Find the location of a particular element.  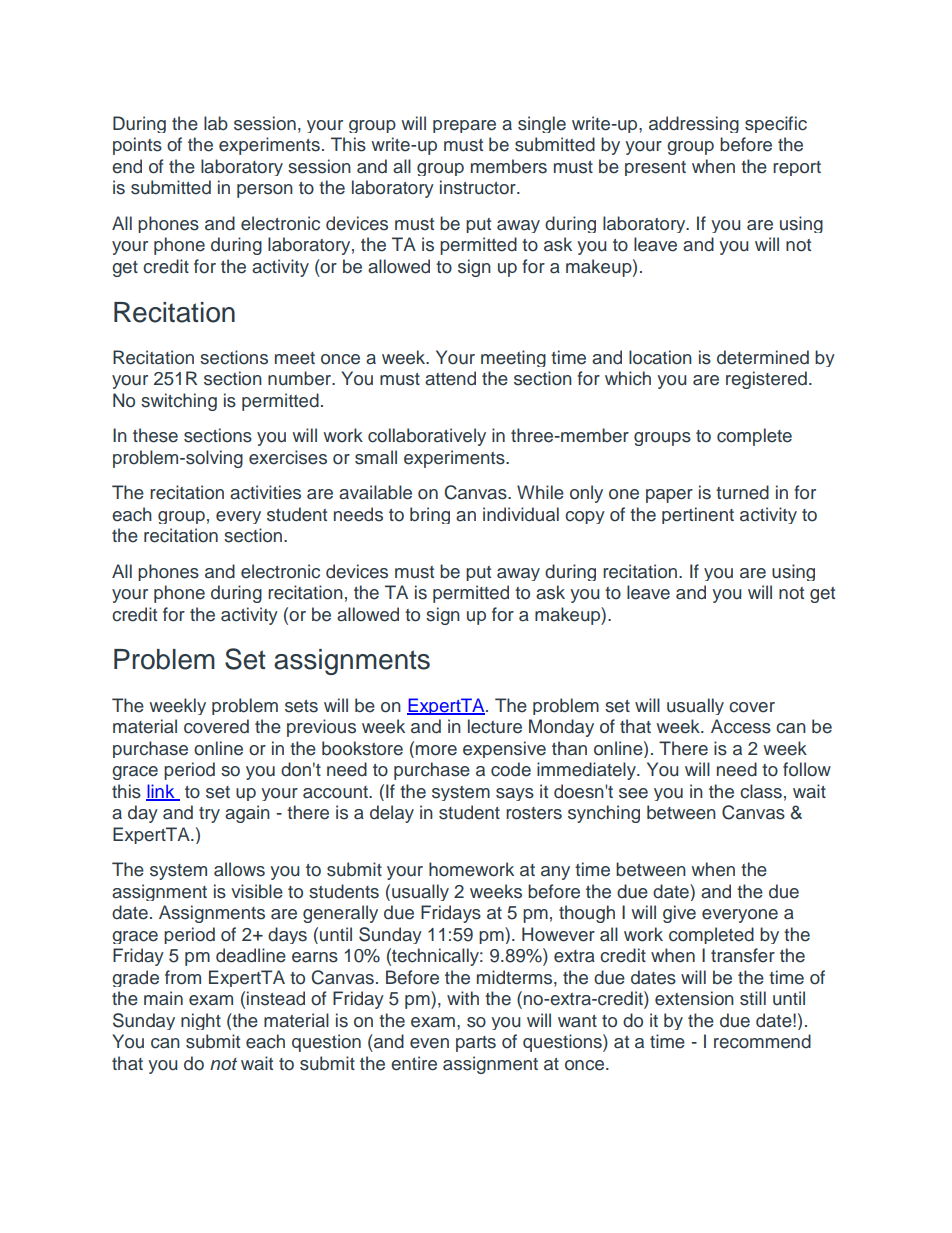

link is located at coordinates (161, 792).
